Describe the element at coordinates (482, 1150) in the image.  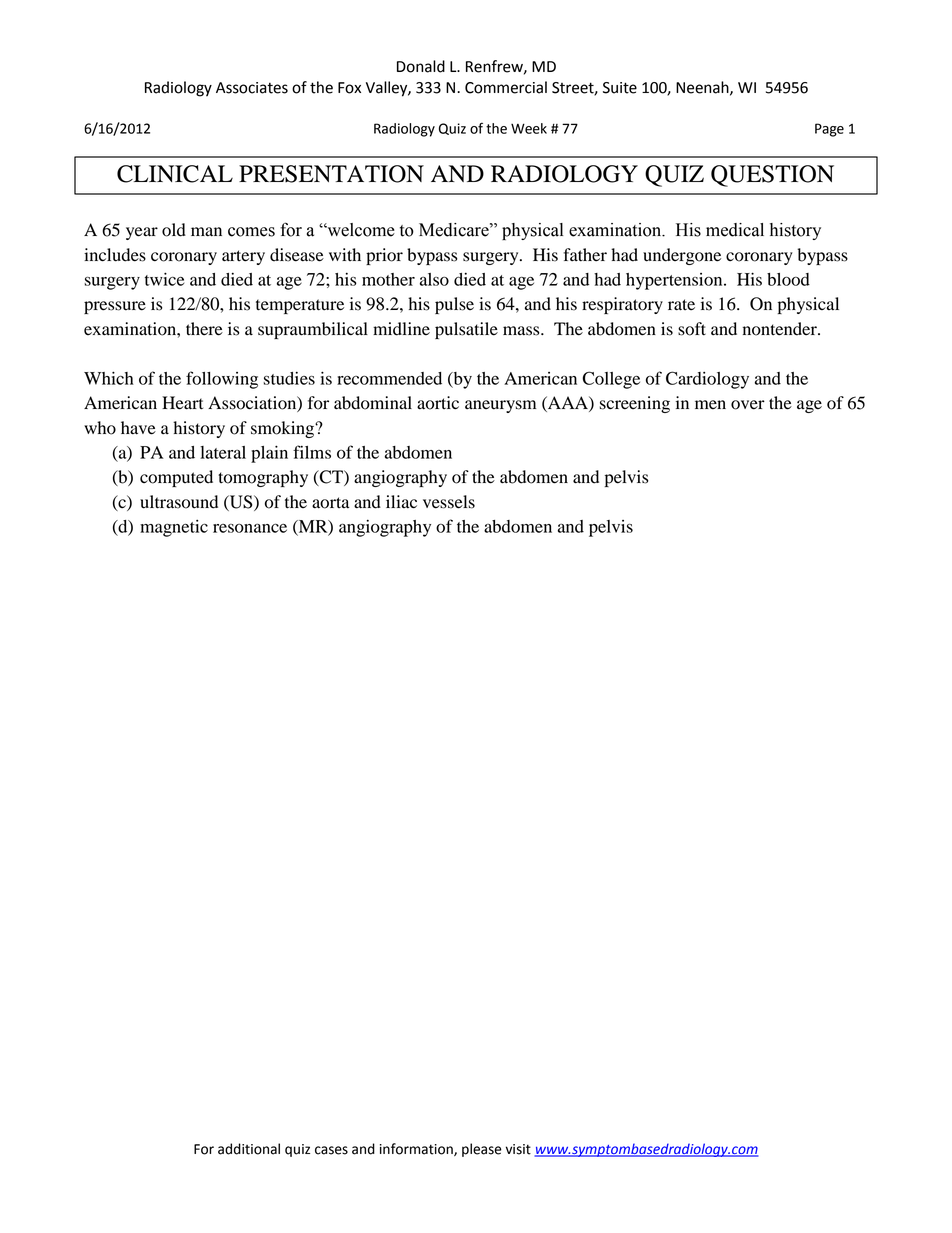
I see `please` at that location.
